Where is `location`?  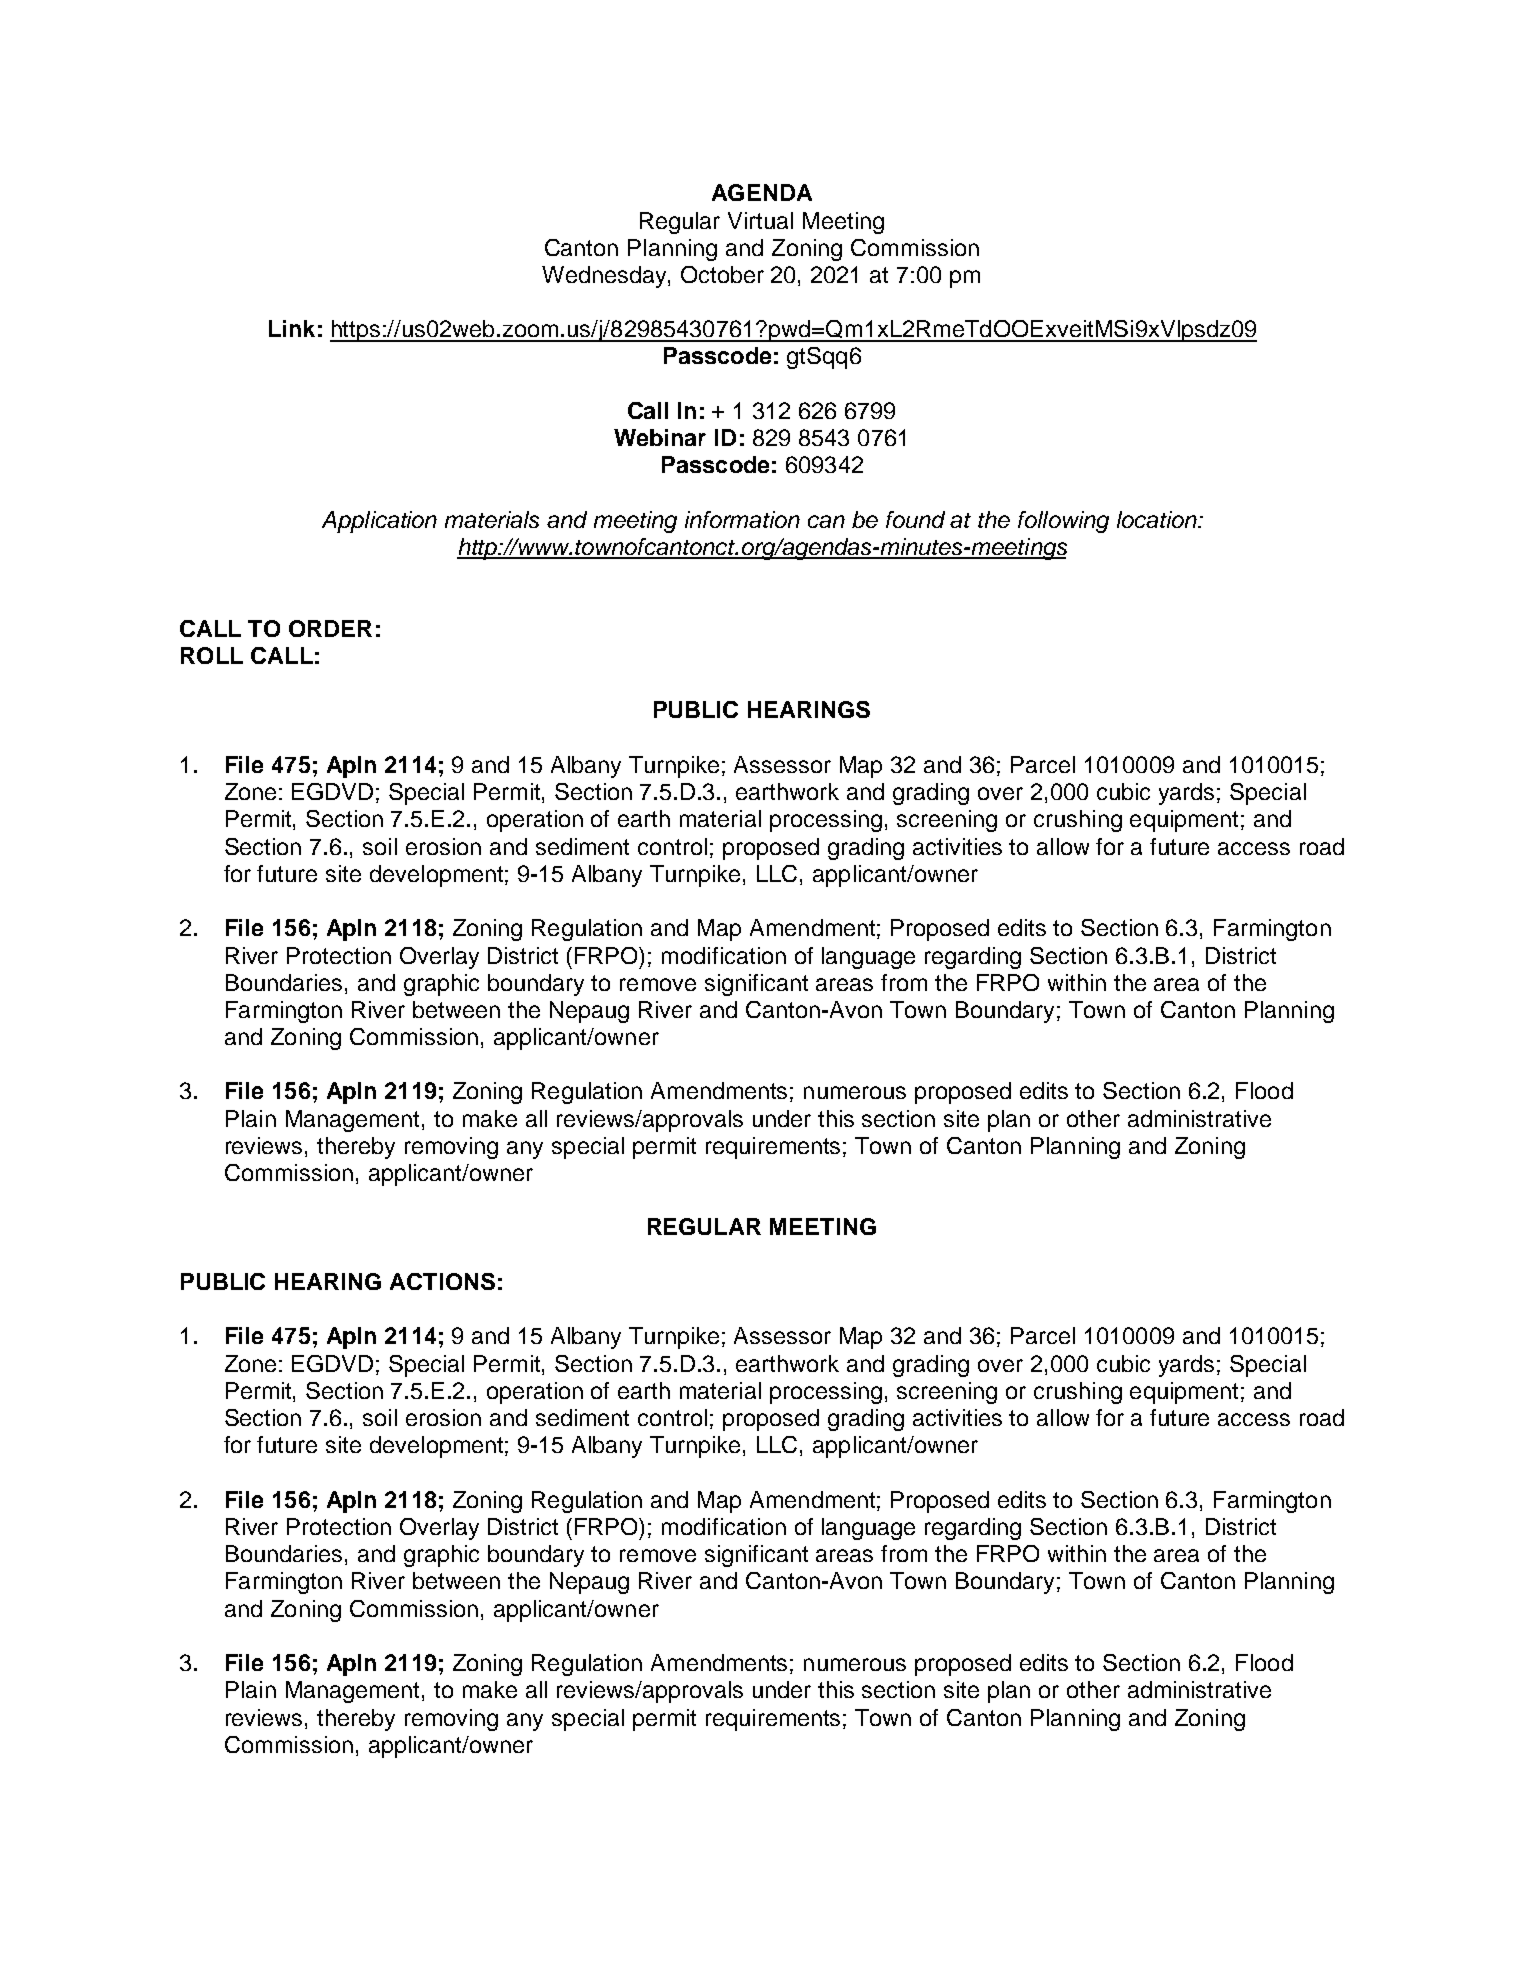
location is located at coordinates (1158, 519).
